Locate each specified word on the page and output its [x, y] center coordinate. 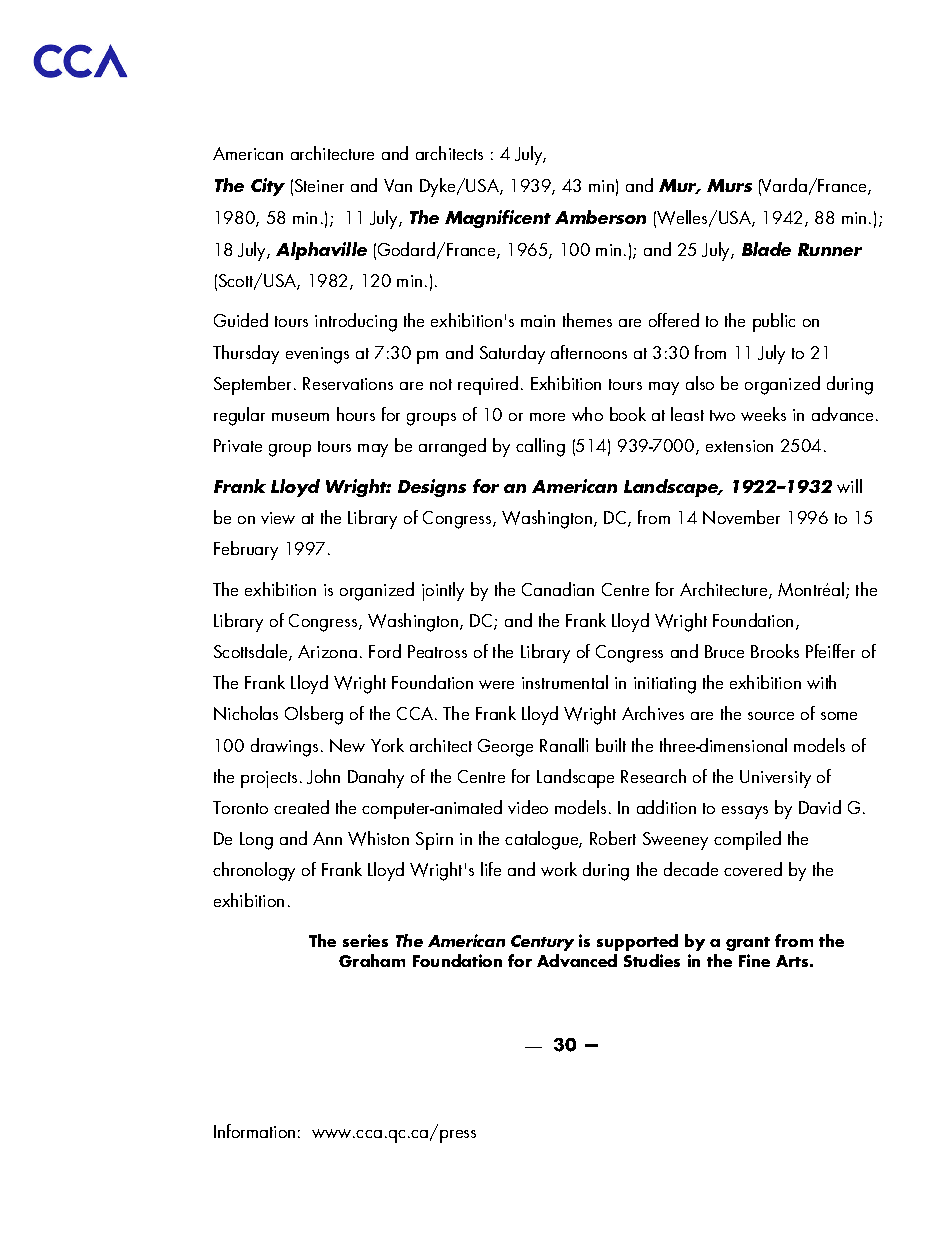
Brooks [775, 651]
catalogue [542, 840]
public [774, 322]
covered [753, 869]
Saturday [512, 354]
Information [254, 1131]
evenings [317, 355]
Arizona [327, 651]
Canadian [558, 589]
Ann [327, 838]
